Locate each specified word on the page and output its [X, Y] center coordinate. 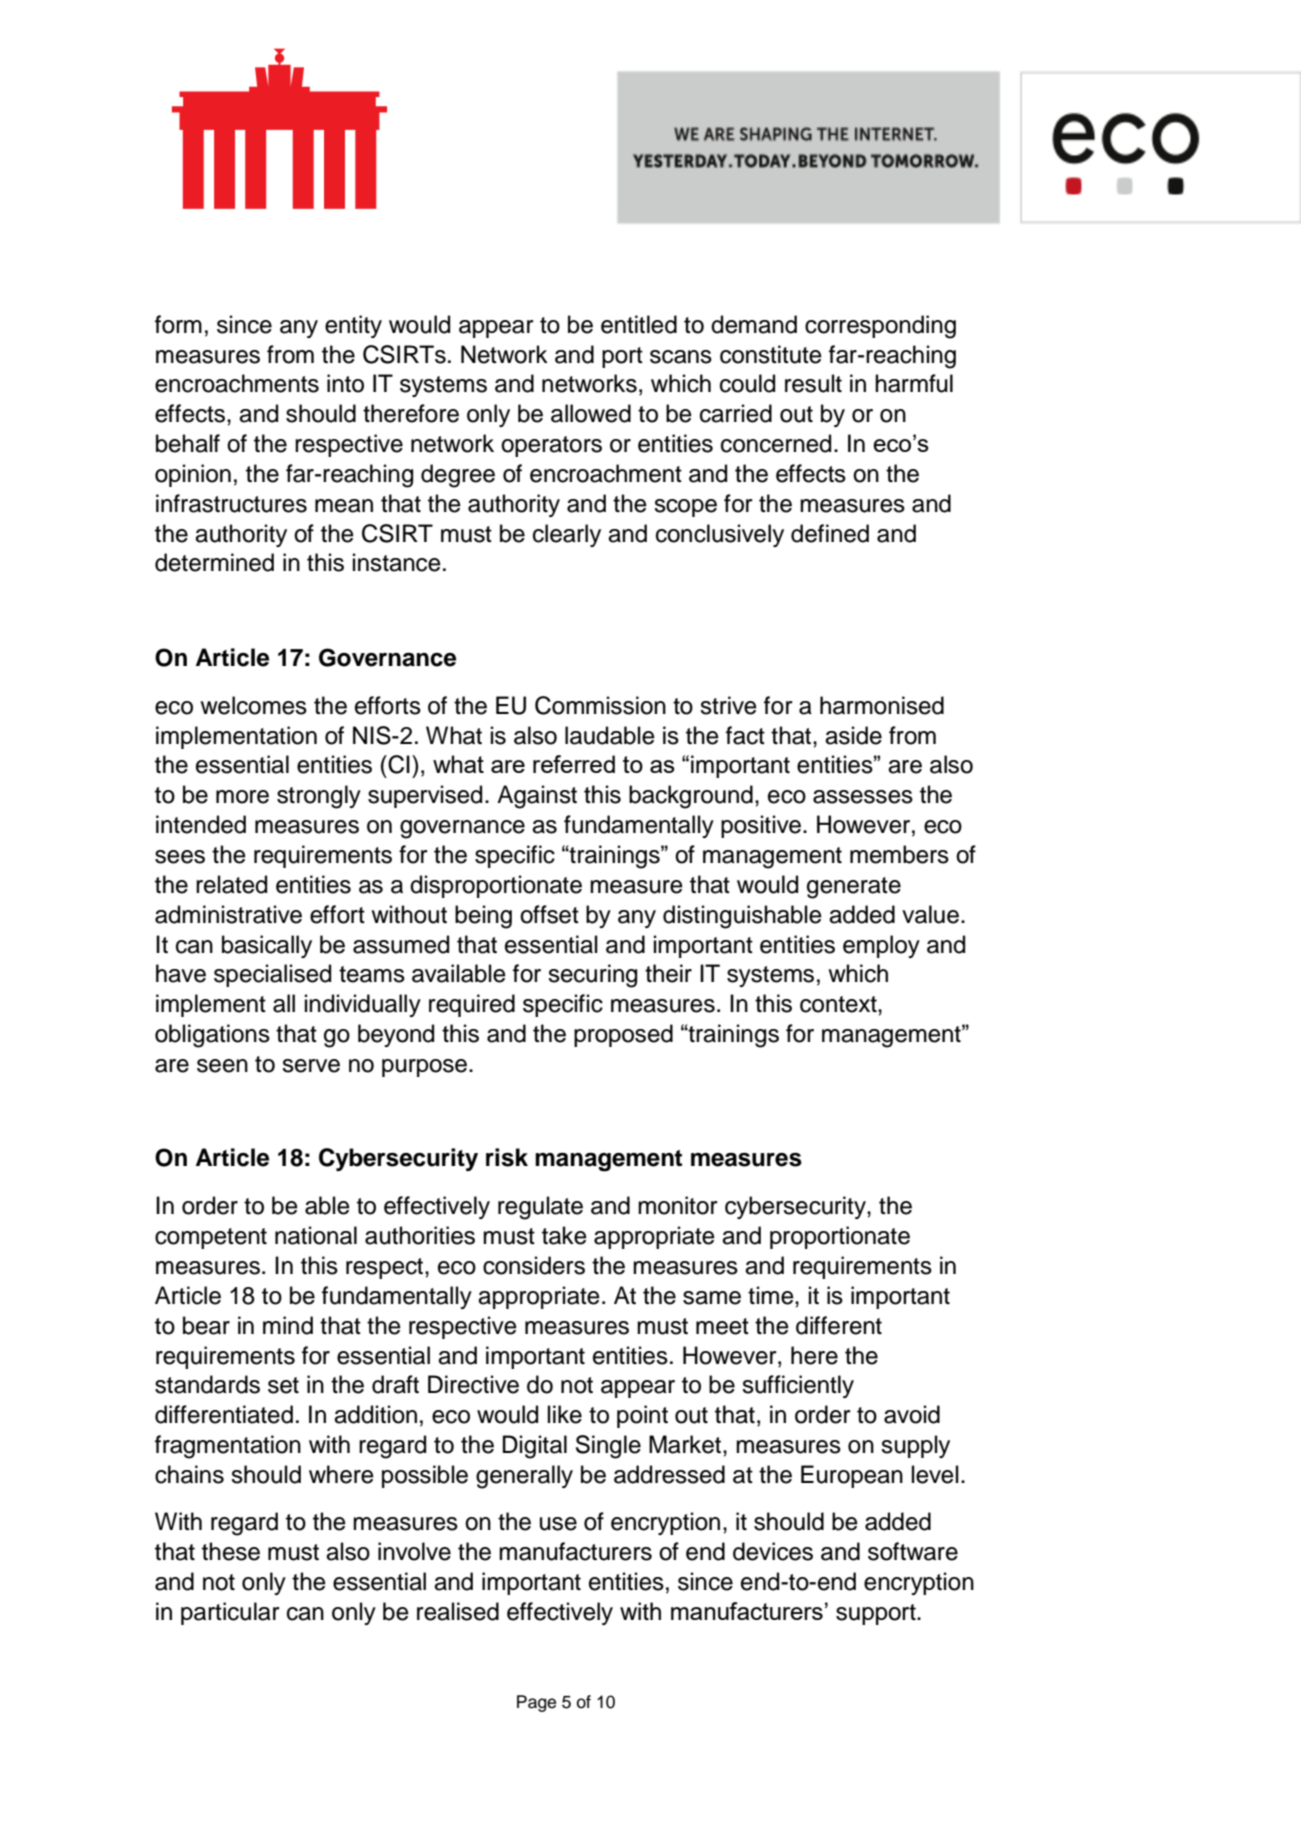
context [839, 1004]
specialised [272, 975]
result [813, 383]
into [345, 383]
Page [536, 1703]
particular [230, 1613]
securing [592, 976]
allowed [591, 413]
